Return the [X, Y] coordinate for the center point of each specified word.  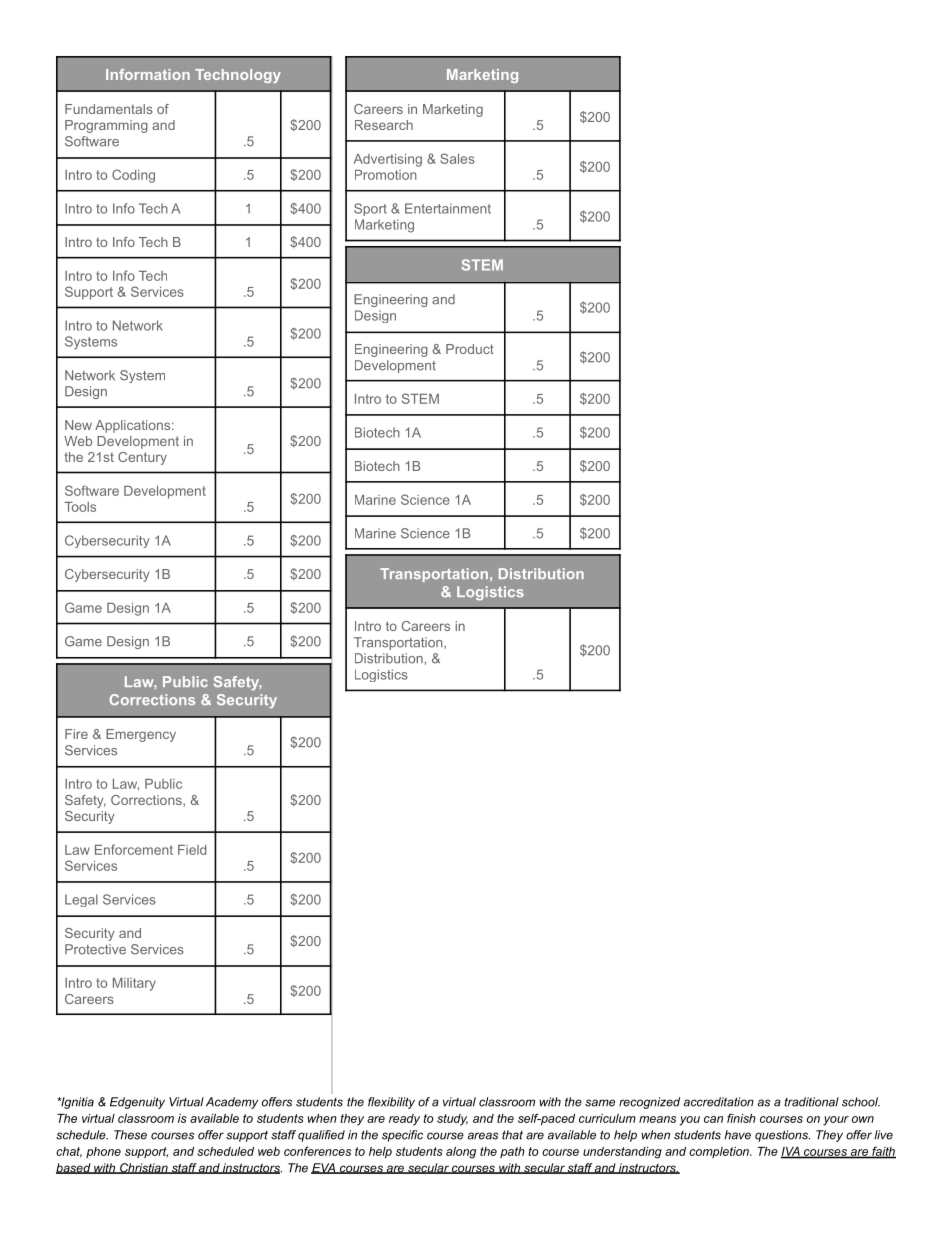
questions [782, 1136]
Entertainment [448, 208]
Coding [133, 176]
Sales [457, 158]
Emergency [141, 735]
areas [483, 1136]
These [130, 1135]
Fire [76, 734]
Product [470, 349]
